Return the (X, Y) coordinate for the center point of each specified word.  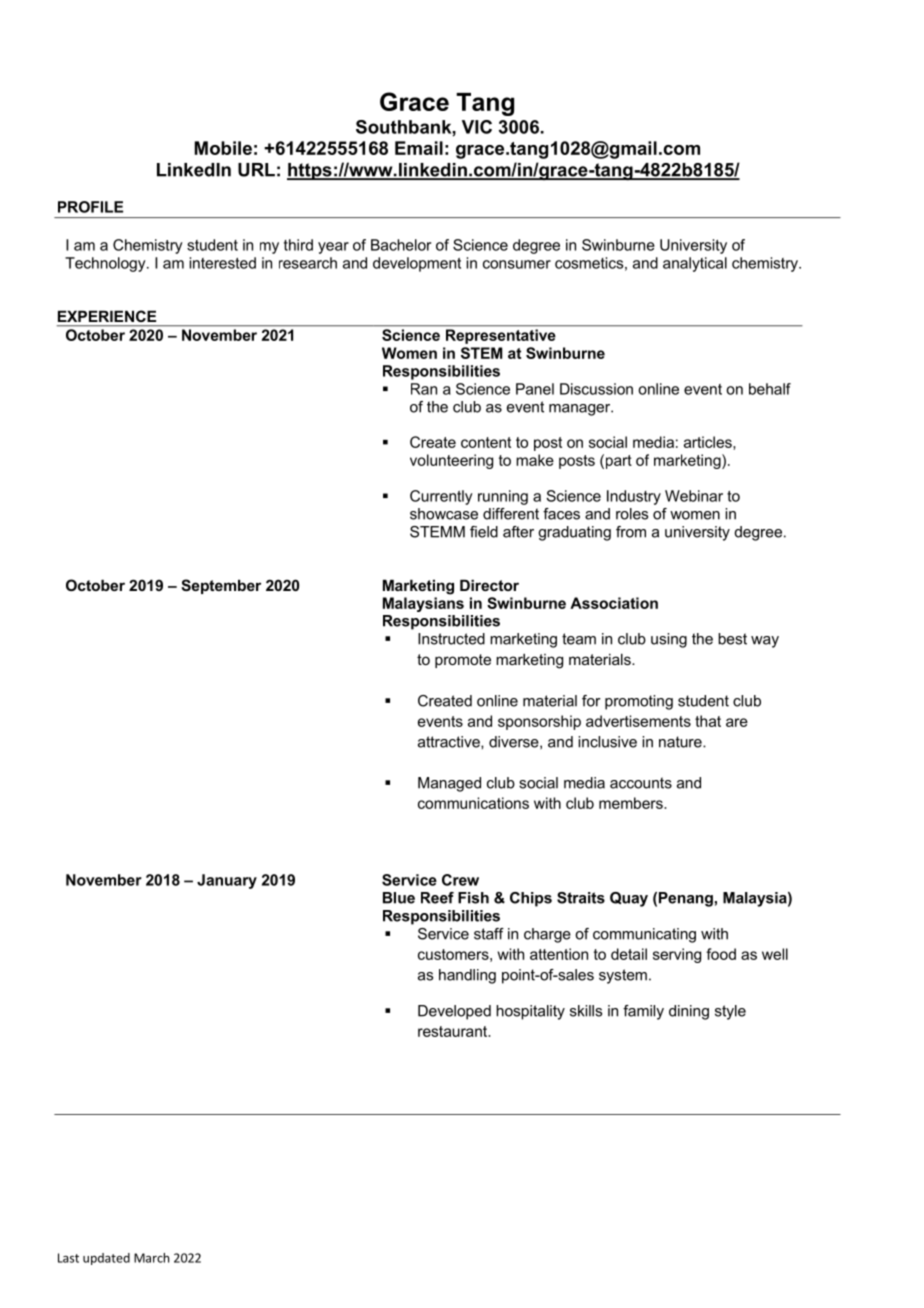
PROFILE (90, 207)
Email (419, 148)
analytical (695, 264)
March (151, 1258)
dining (689, 1012)
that (708, 721)
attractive (450, 742)
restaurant (454, 1031)
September (221, 586)
